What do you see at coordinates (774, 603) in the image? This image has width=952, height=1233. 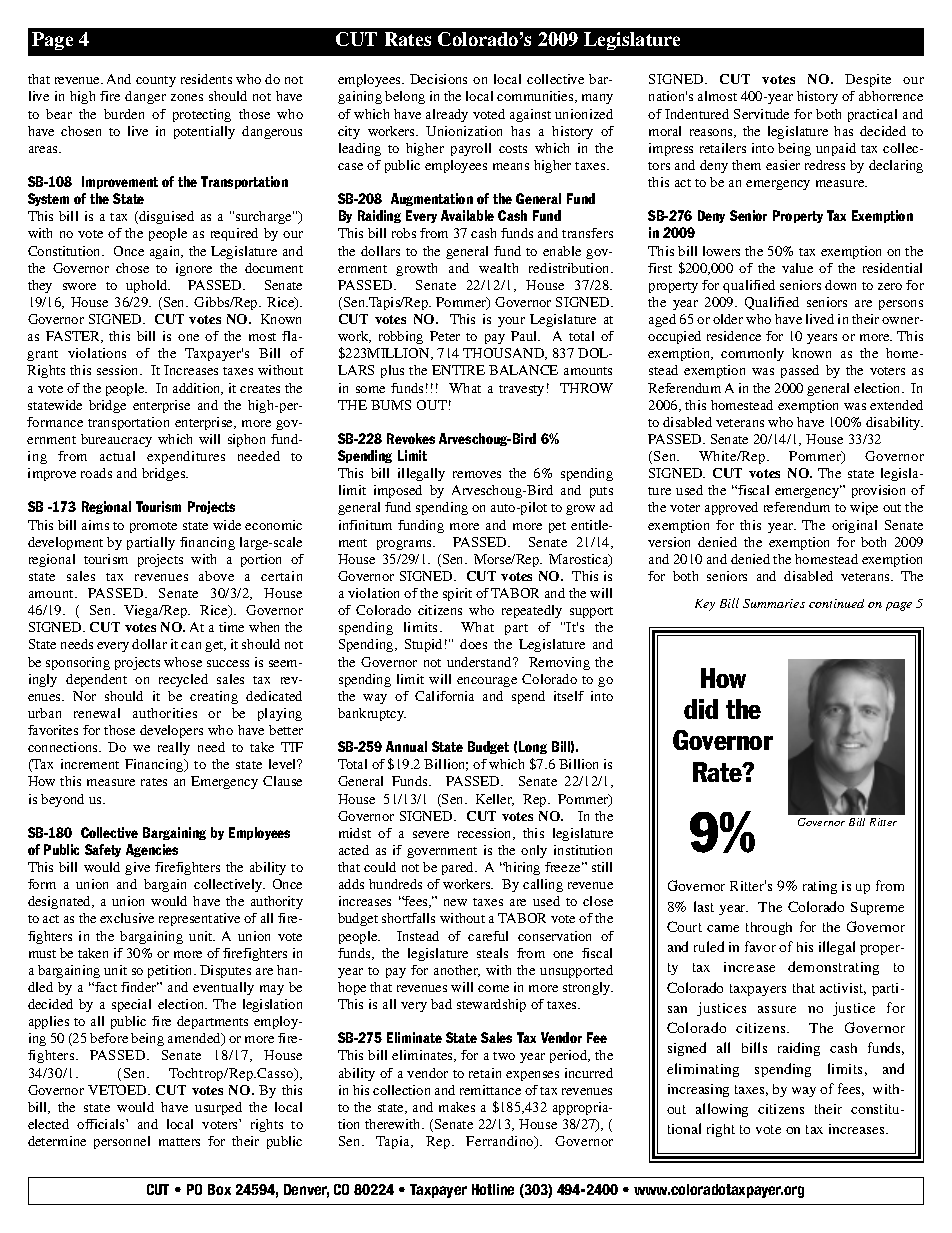 I see `Summaries` at bounding box center [774, 603].
